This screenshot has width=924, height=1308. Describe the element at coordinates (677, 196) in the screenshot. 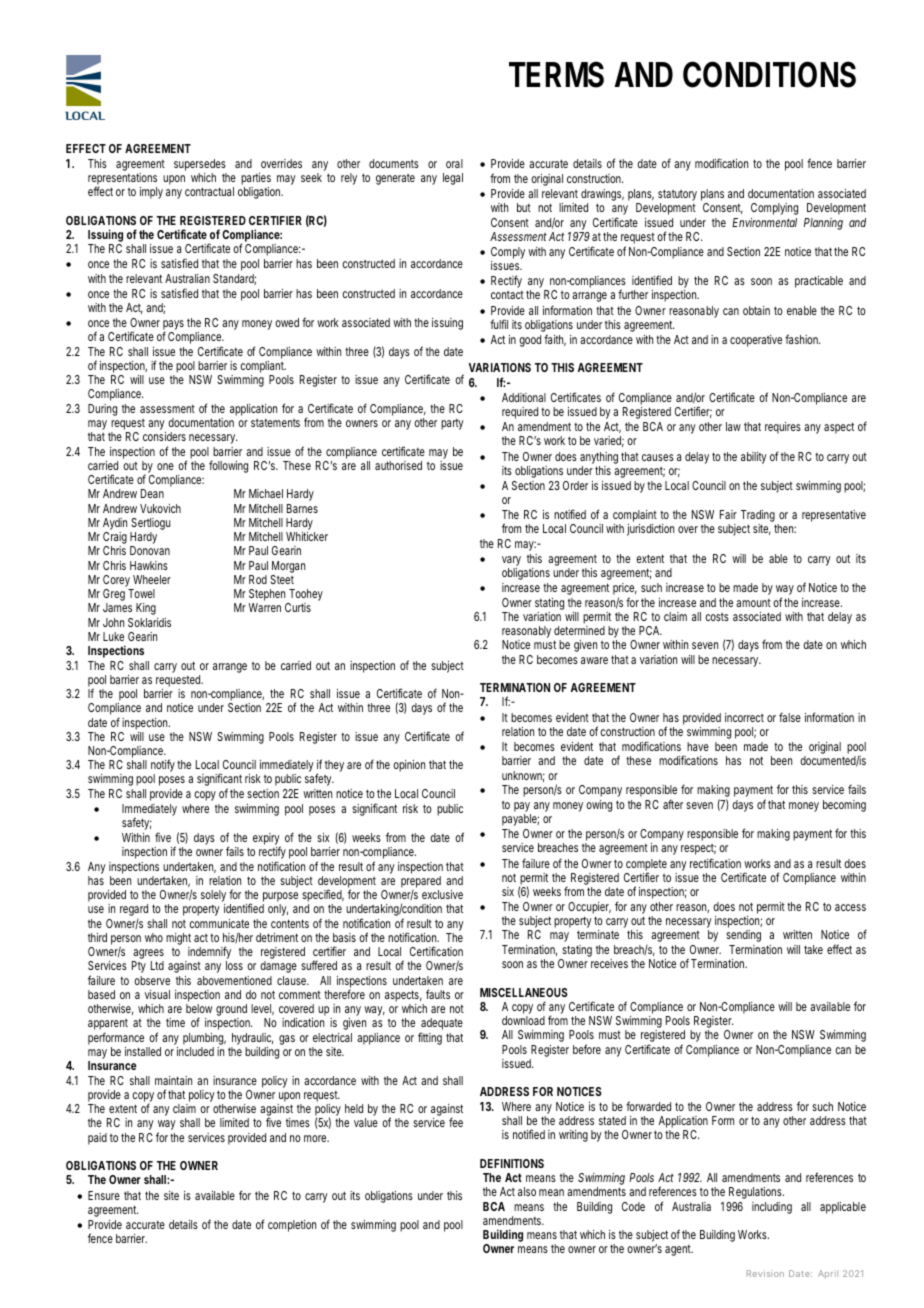

I see `statutory` at that location.
